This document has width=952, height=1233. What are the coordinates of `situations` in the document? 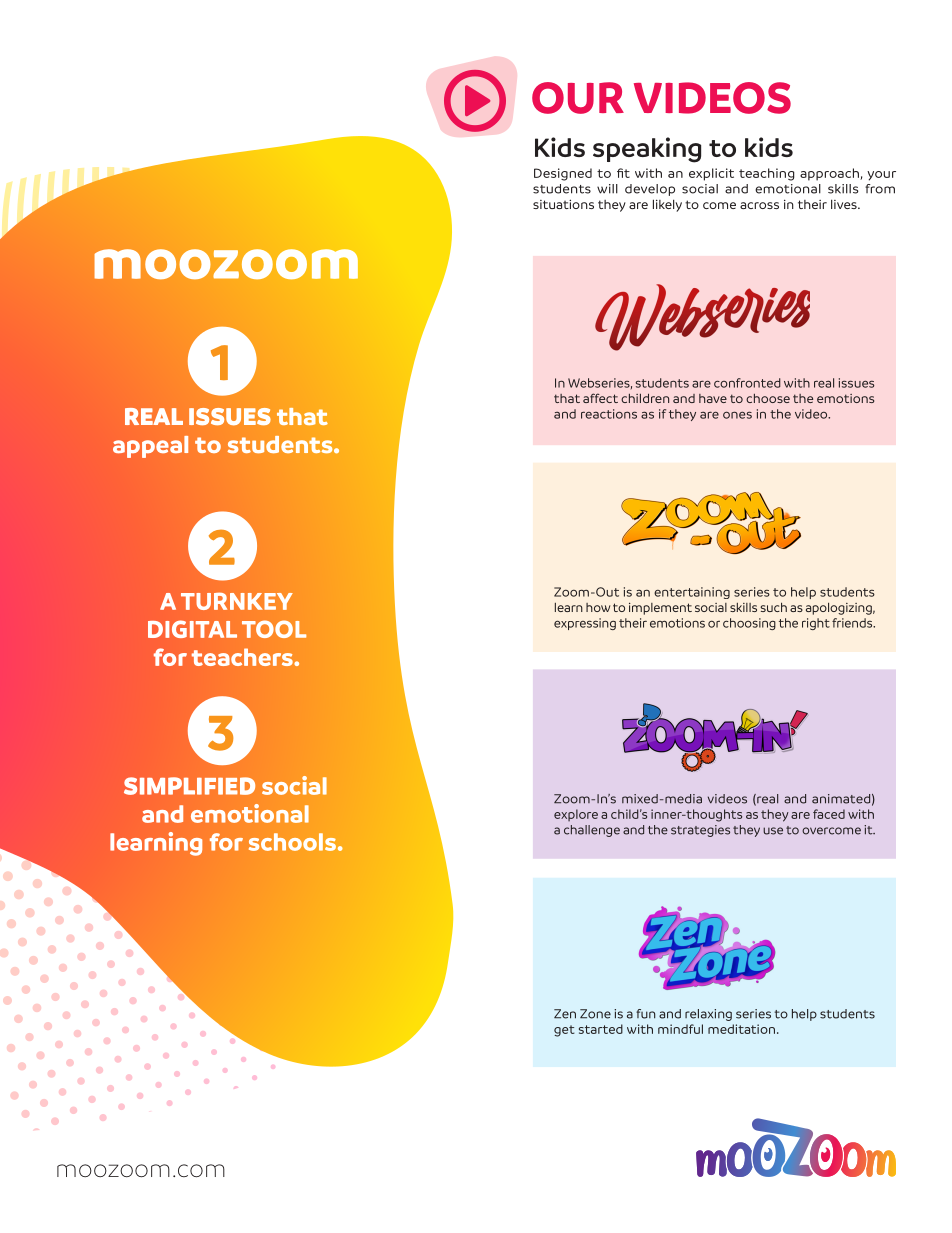 It's located at (563, 204).
